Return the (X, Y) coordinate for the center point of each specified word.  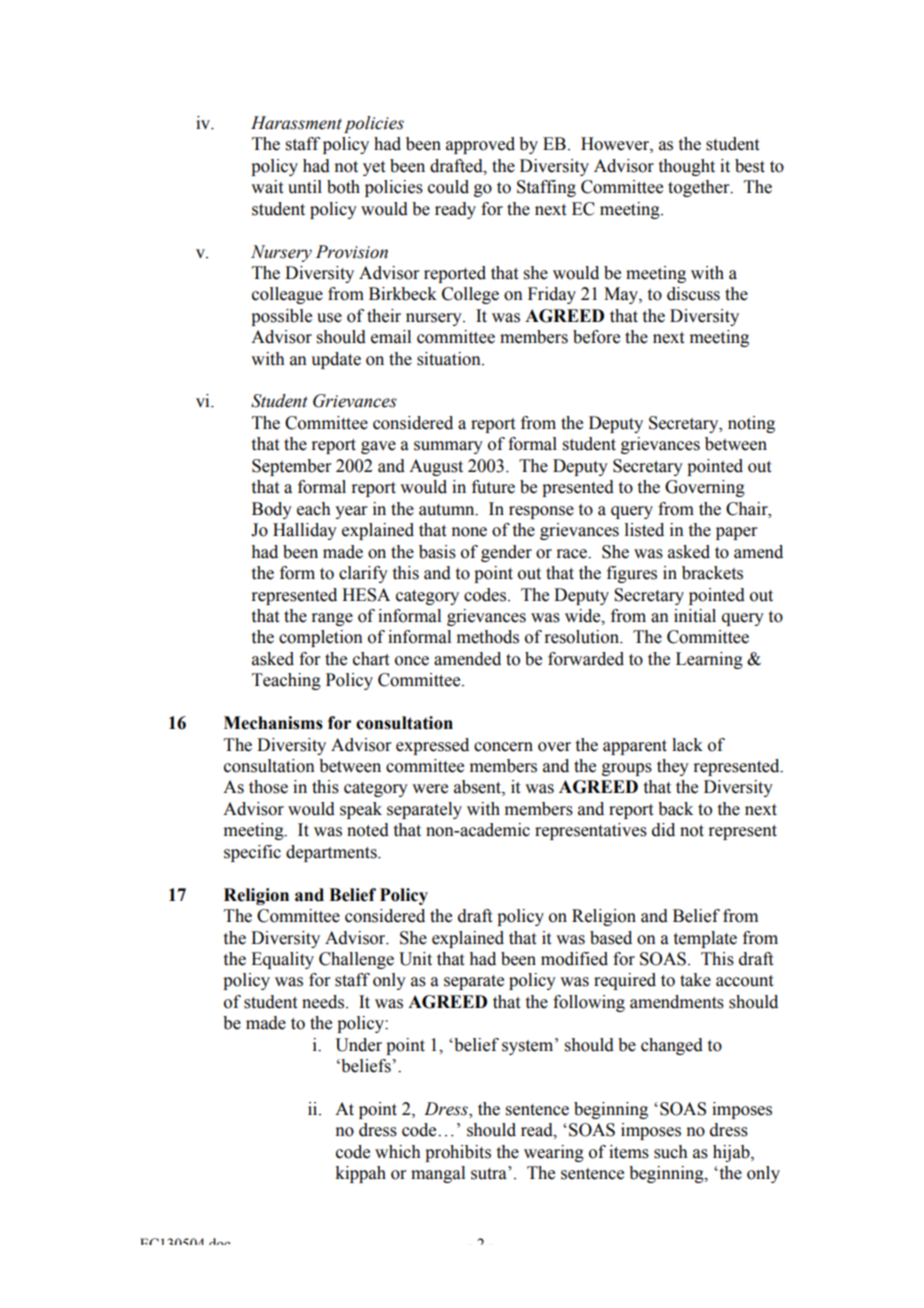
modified (574, 959)
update (336, 360)
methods (488, 637)
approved (480, 145)
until (305, 187)
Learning (709, 660)
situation (450, 359)
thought (687, 167)
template (705, 939)
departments (332, 853)
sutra (490, 1173)
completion (321, 638)
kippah (360, 1174)
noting (751, 424)
